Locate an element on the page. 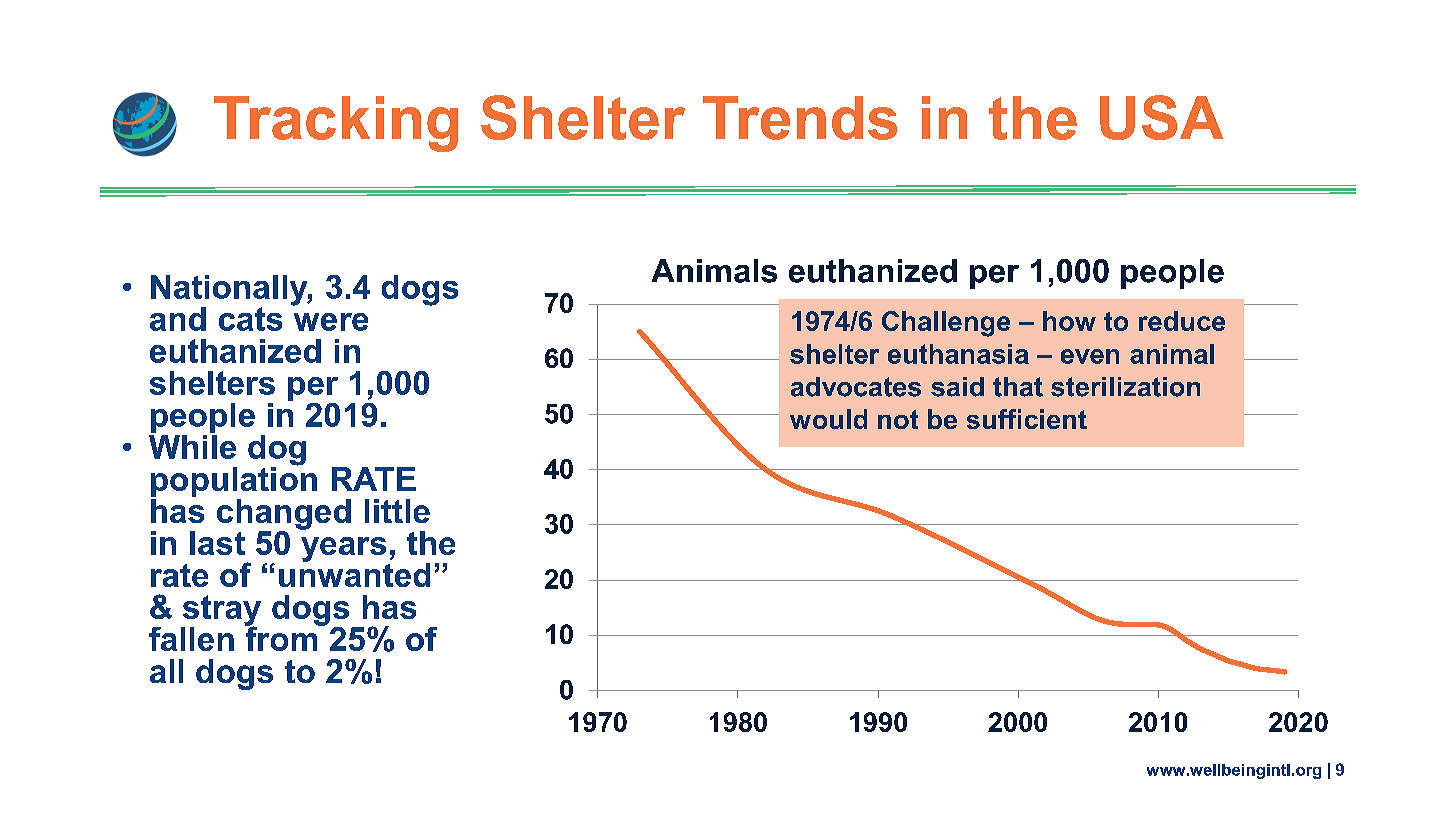 The image size is (1456, 819). unwanted is located at coordinates (354, 573).
